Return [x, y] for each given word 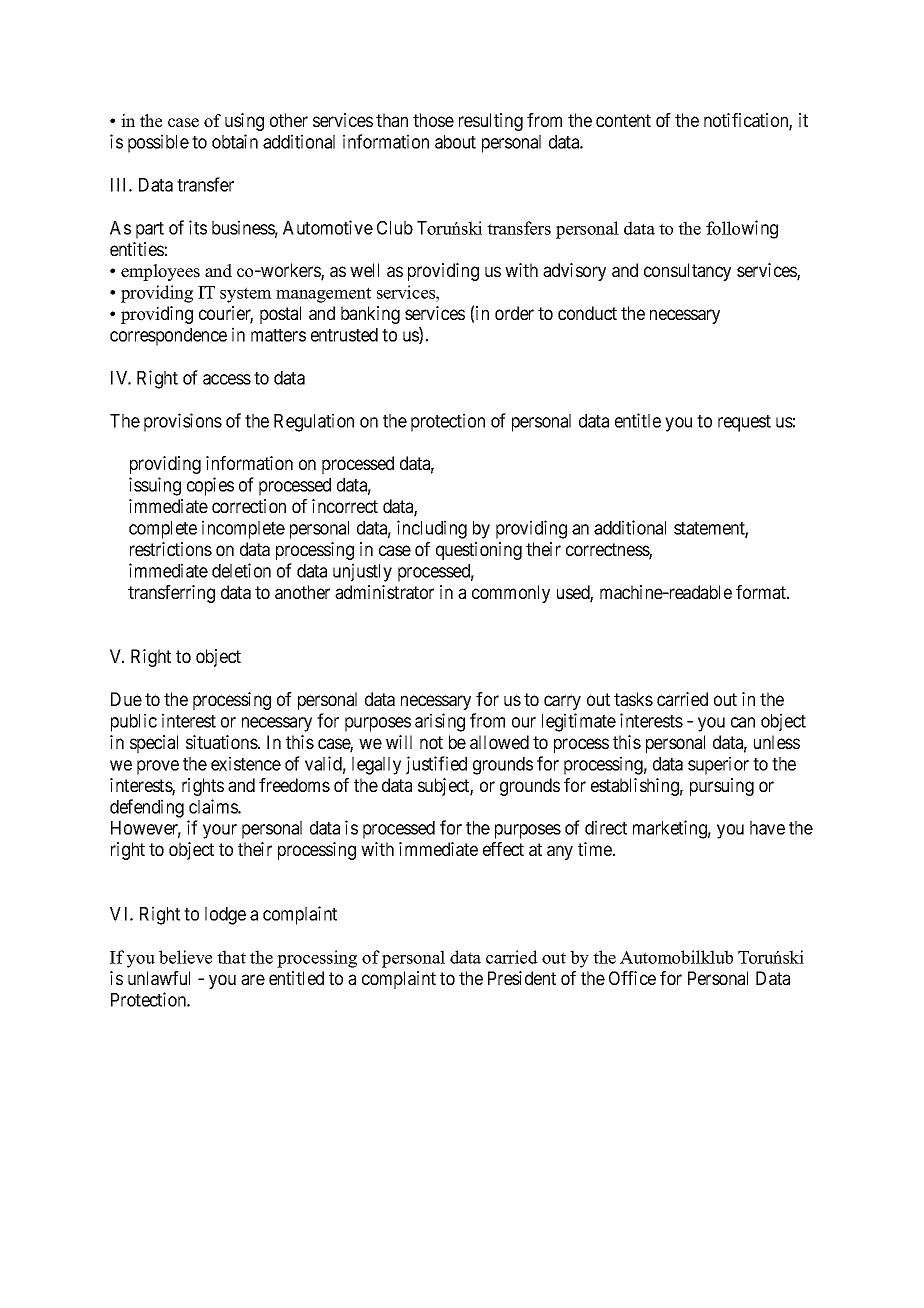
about [455, 142]
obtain [235, 141]
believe [185, 957]
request [744, 423]
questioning [479, 551]
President [522, 978]
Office [632, 978]
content [623, 120]
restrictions [171, 549]
